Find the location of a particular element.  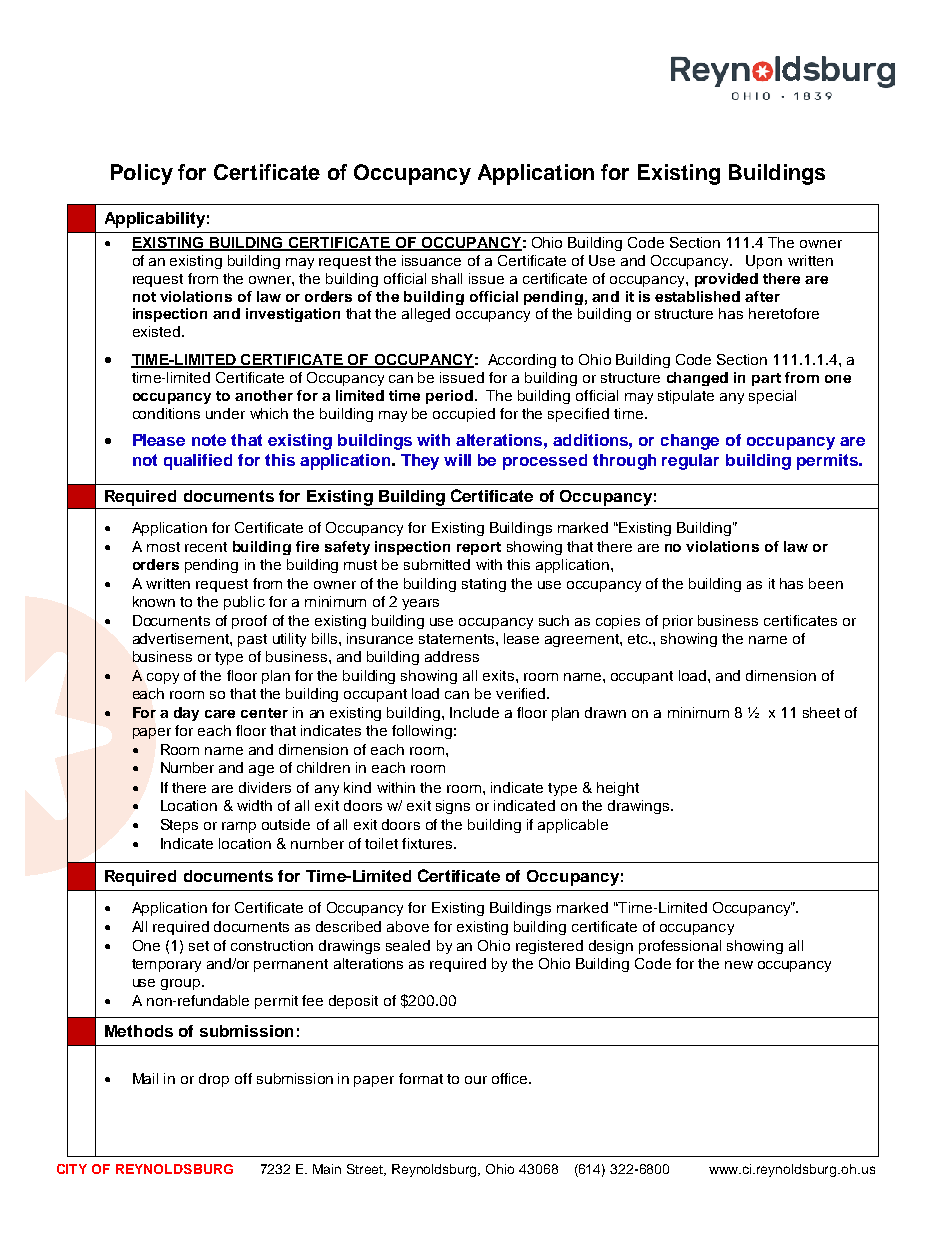

Upon is located at coordinates (764, 262).
